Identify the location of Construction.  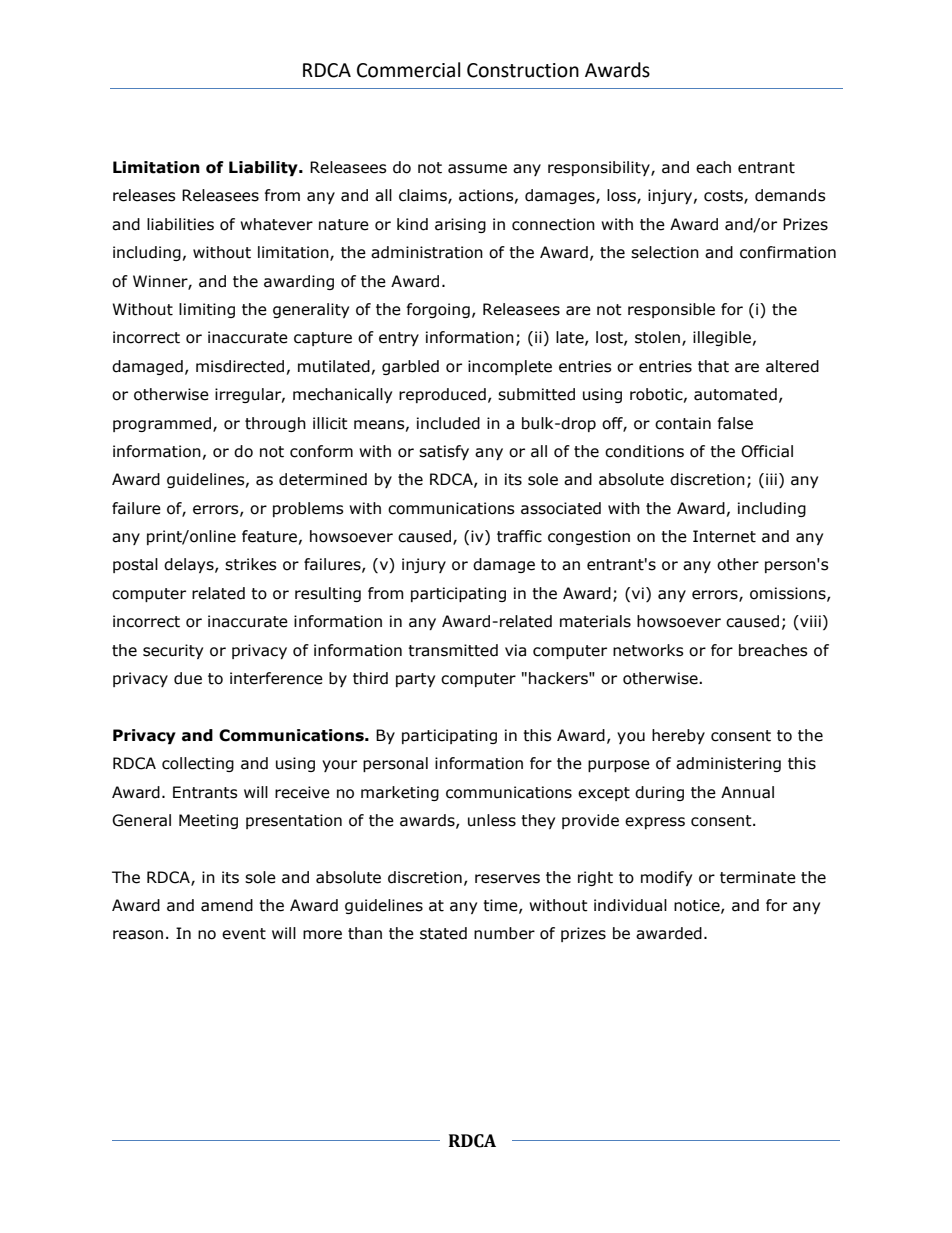
(523, 70).
